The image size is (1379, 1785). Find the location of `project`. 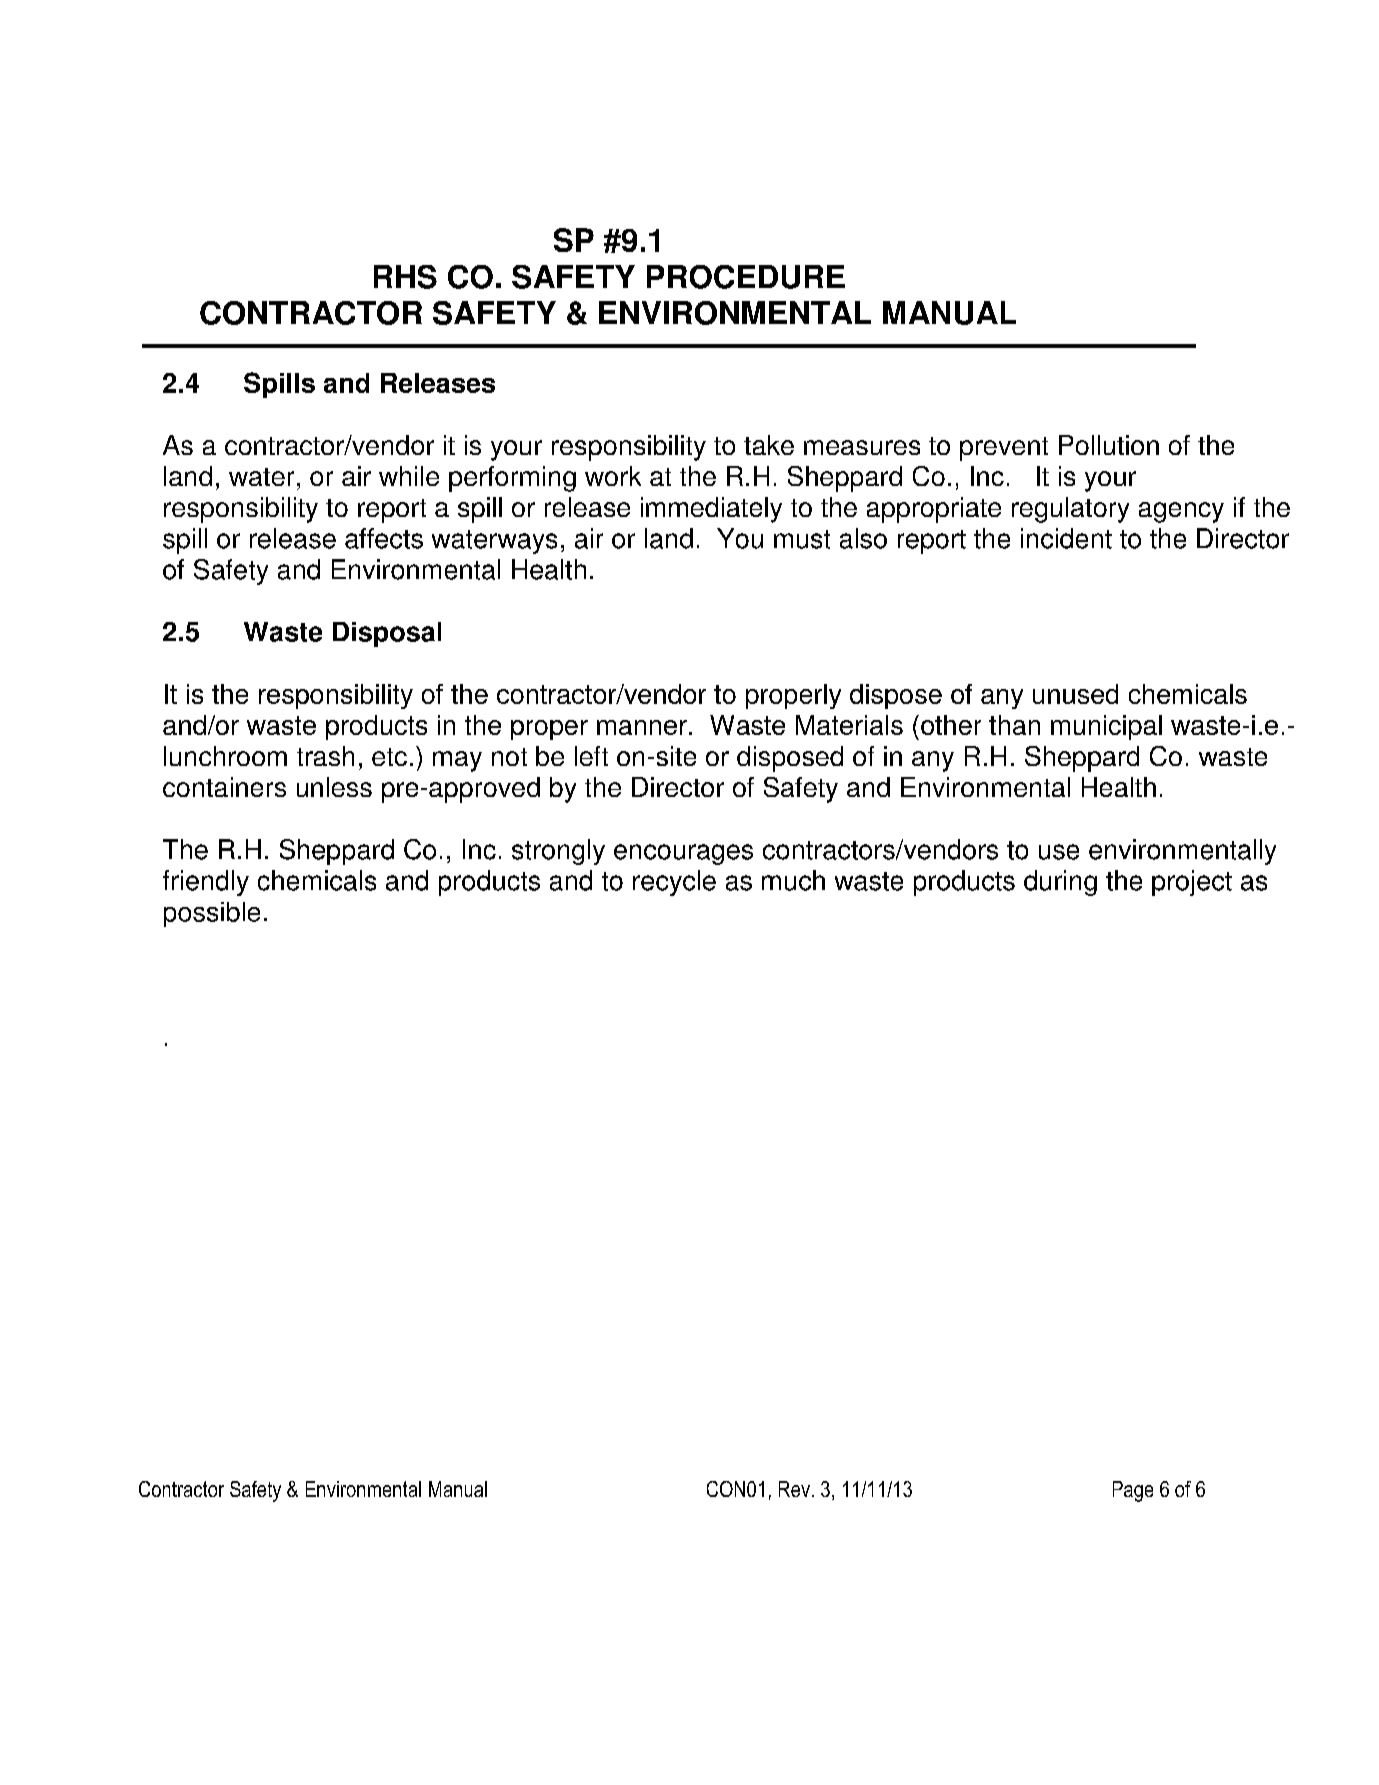

project is located at coordinates (1192, 883).
